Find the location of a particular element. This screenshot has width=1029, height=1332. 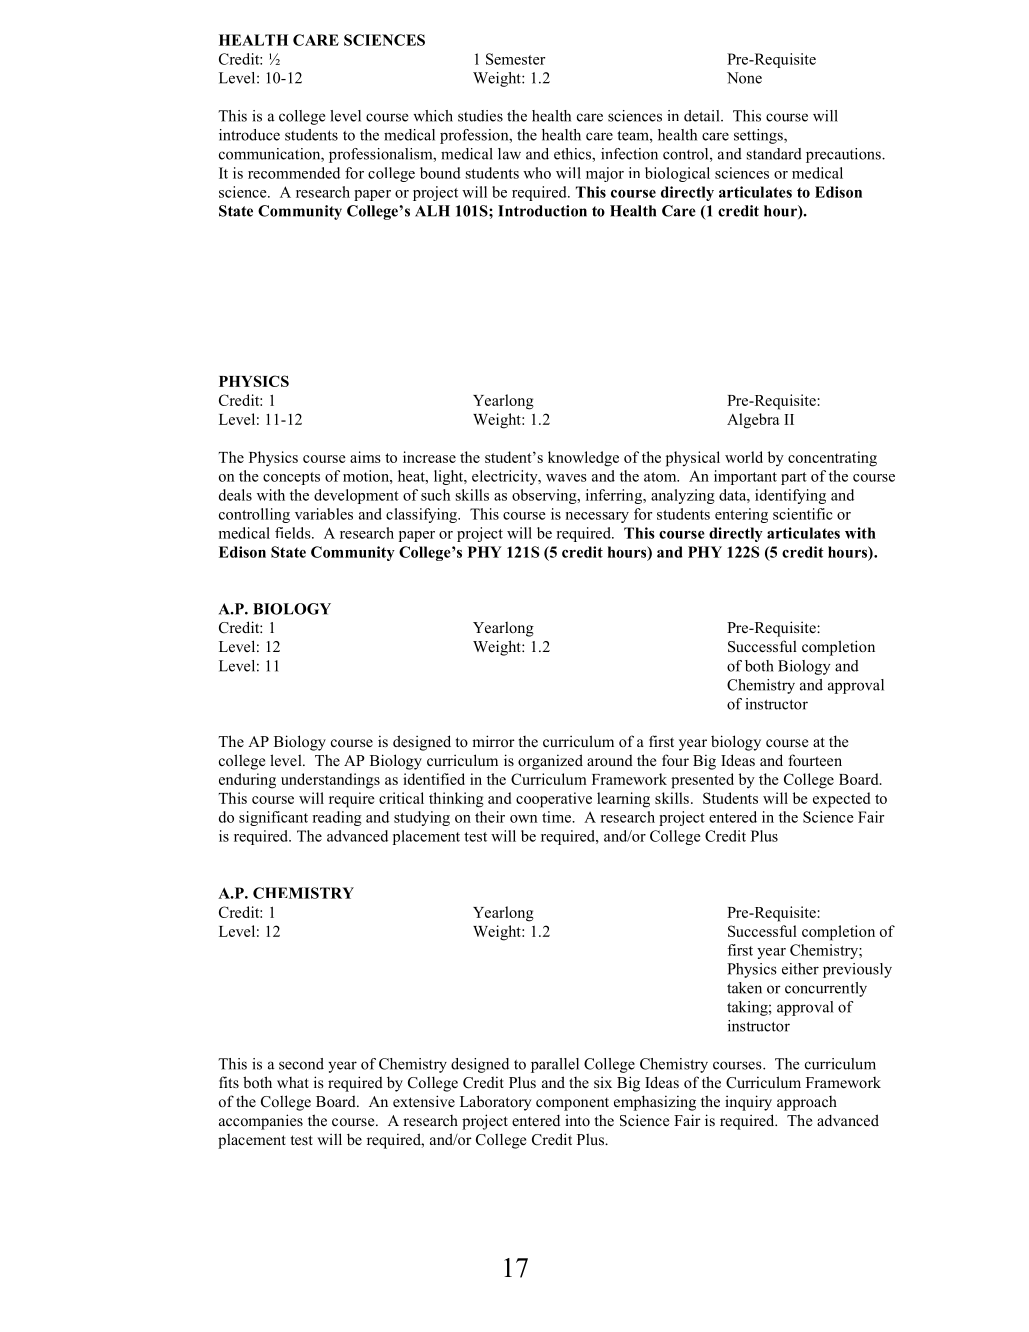

fields is located at coordinates (294, 533).
